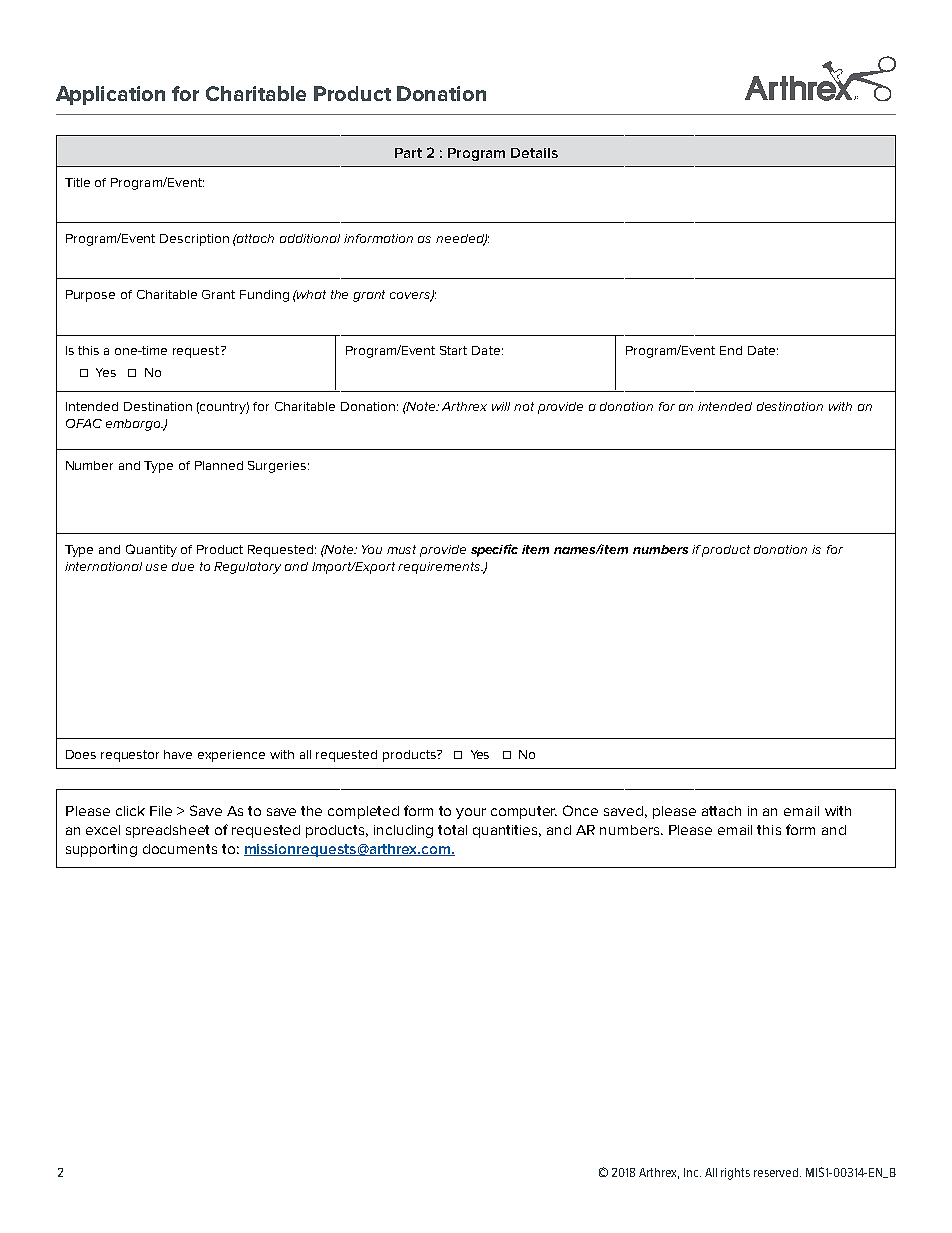 This image has width=952, height=1233. I want to click on documents, so click(180, 849).
